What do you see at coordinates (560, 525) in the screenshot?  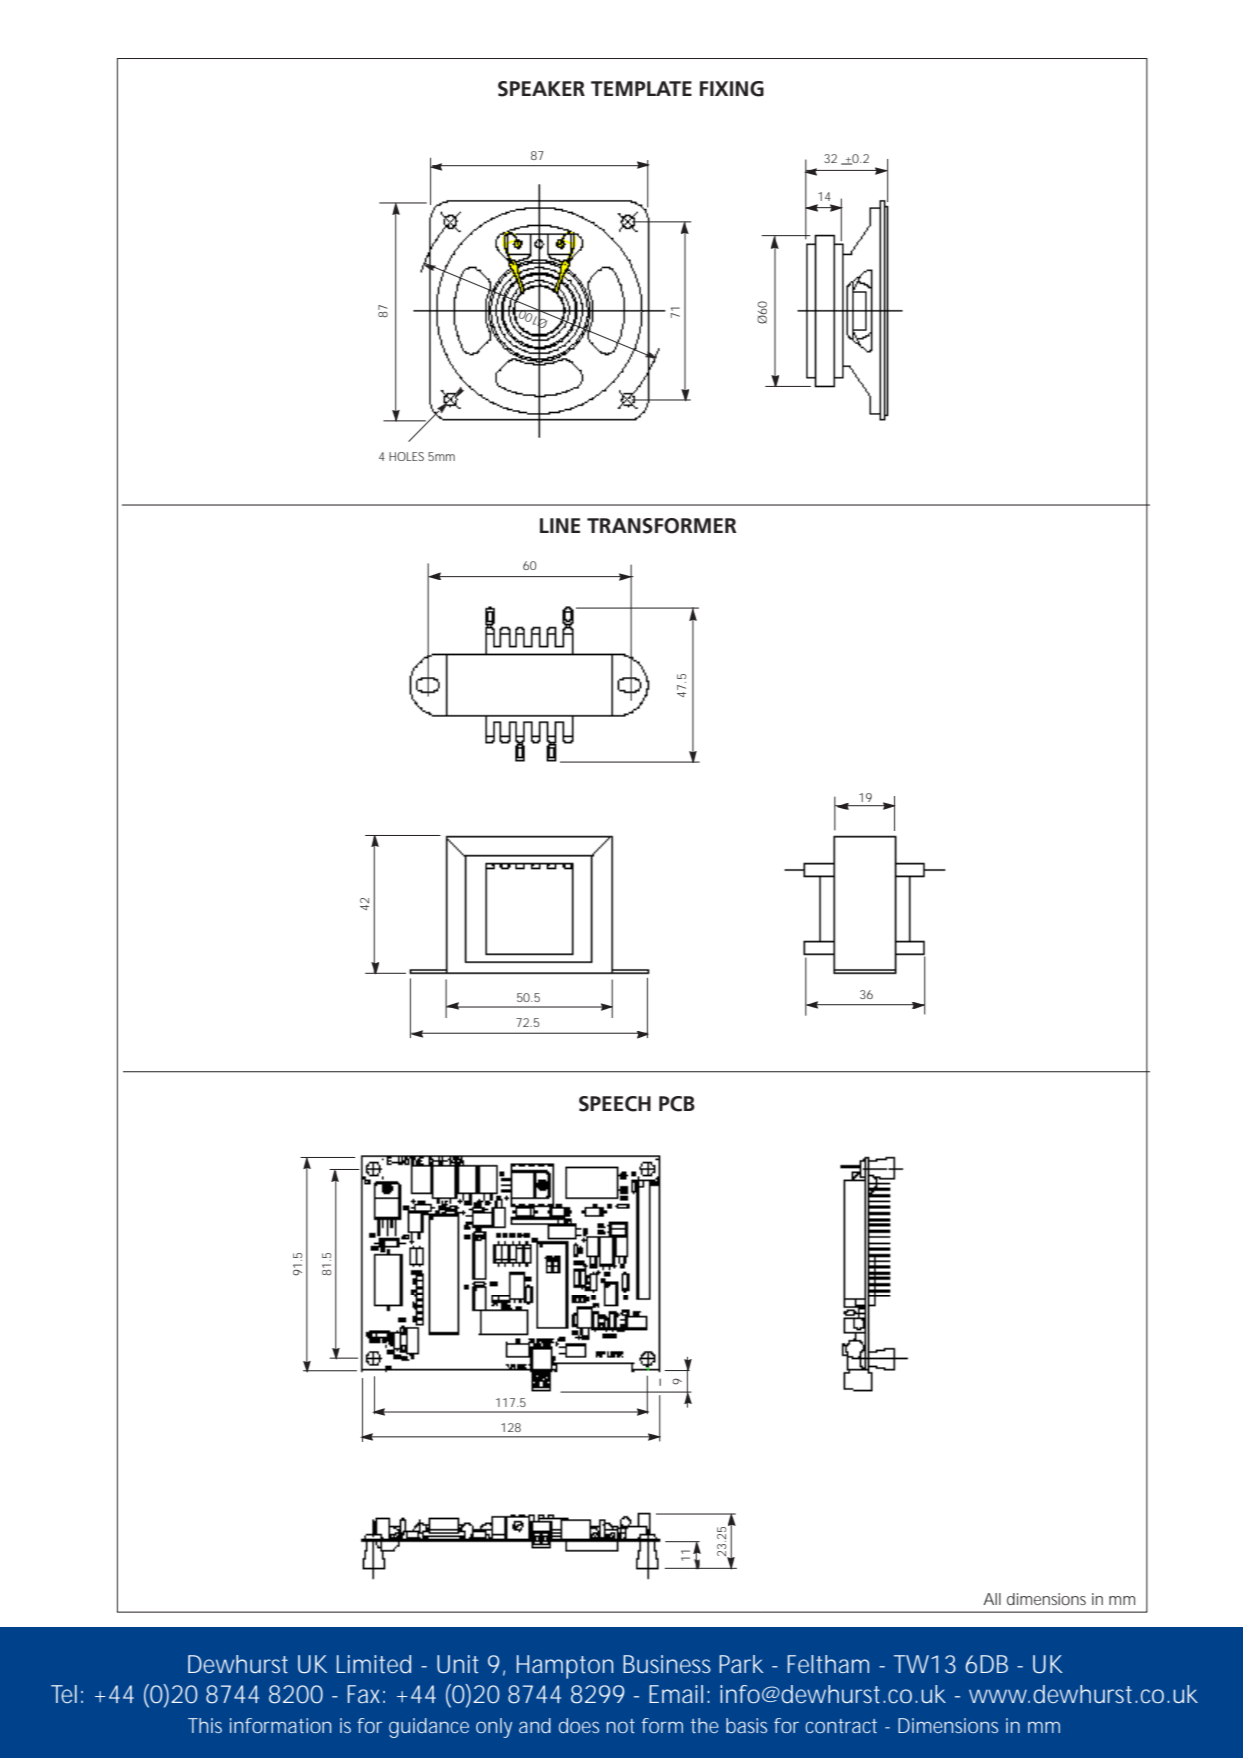 I see `LINE` at bounding box center [560, 525].
